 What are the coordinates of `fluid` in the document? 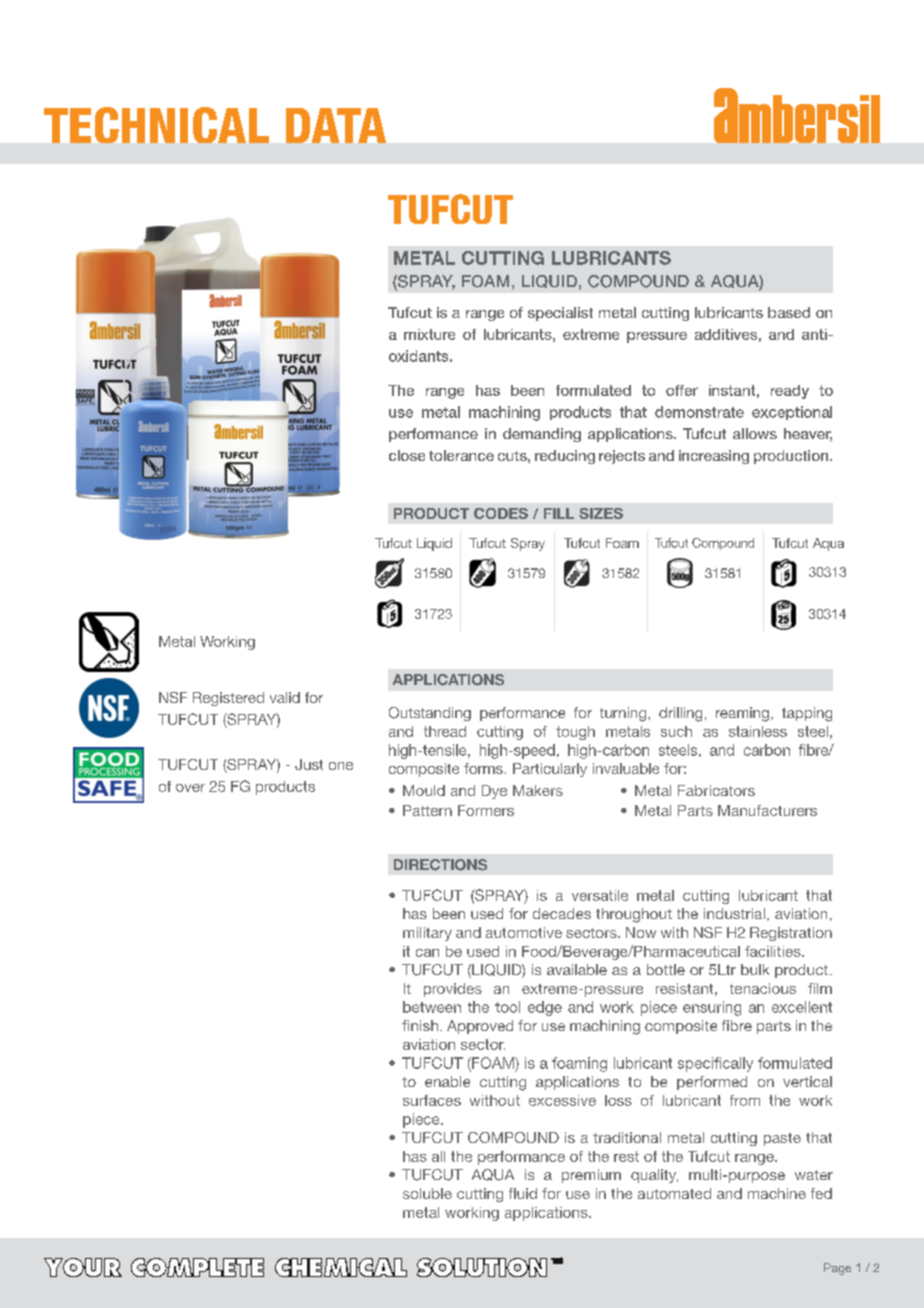 It's located at (523, 1193).
